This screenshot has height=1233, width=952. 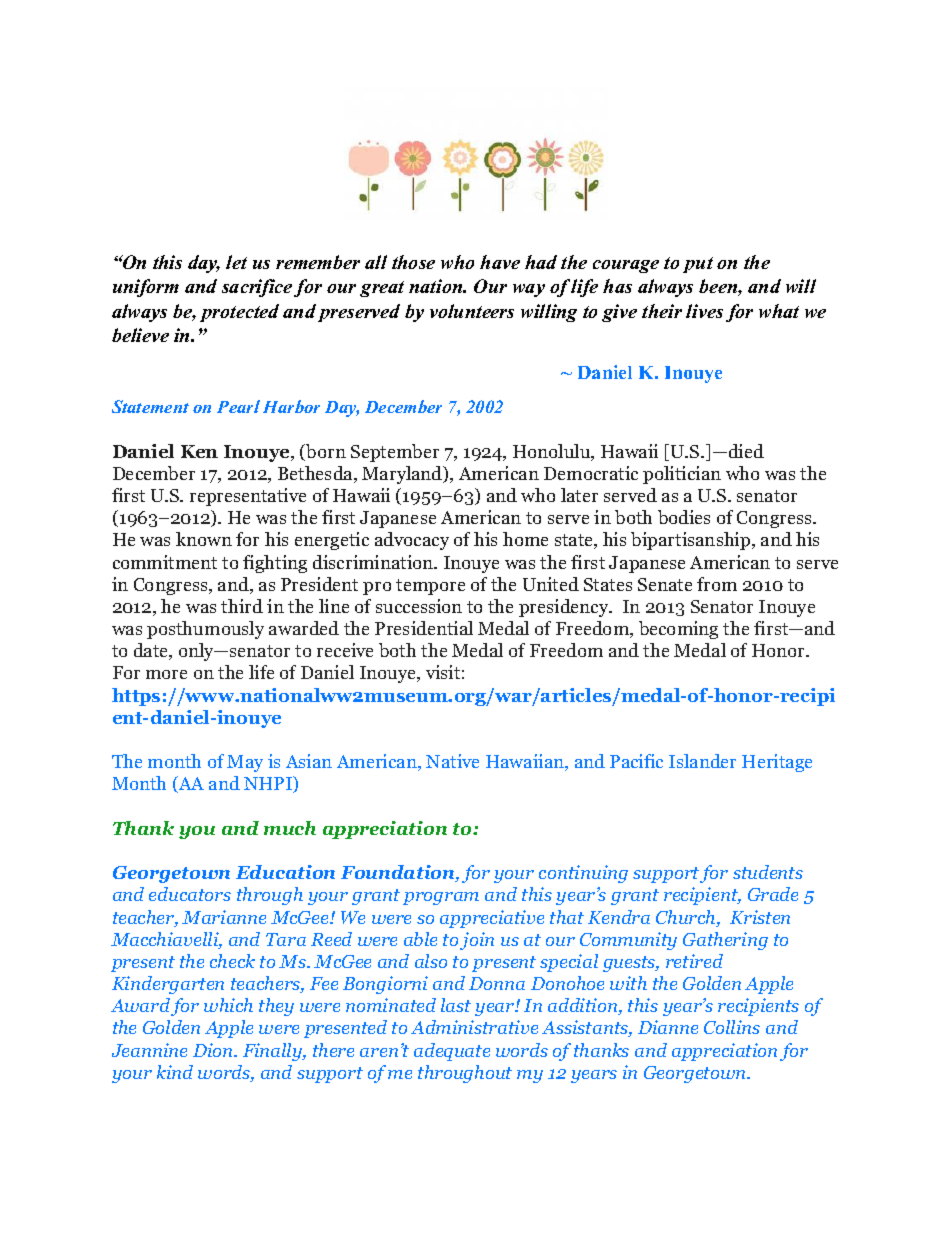 I want to click on politician, so click(x=682, y=475).
